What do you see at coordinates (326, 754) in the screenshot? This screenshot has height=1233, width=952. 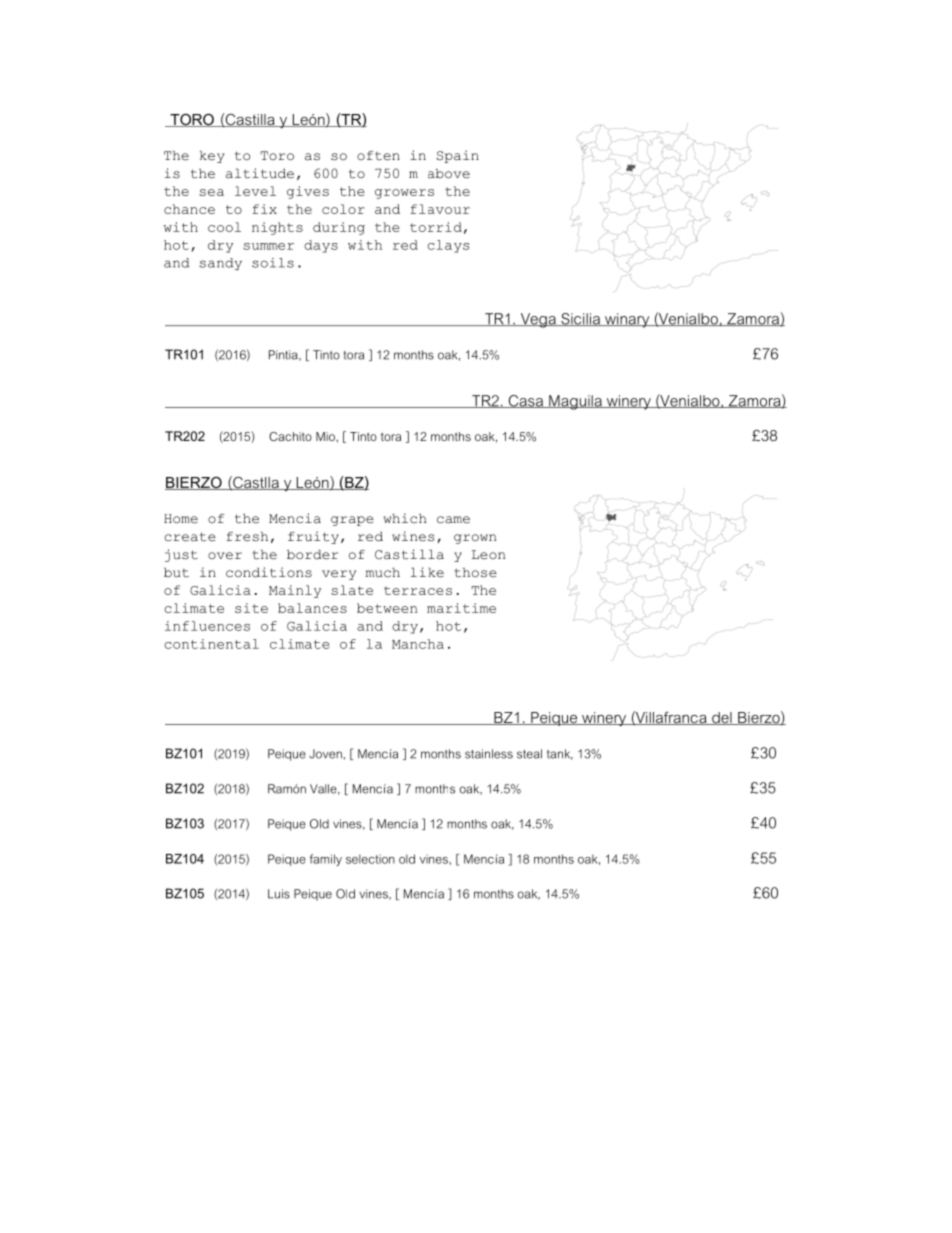 I see `Joven` at bounding box center [326, 754].
